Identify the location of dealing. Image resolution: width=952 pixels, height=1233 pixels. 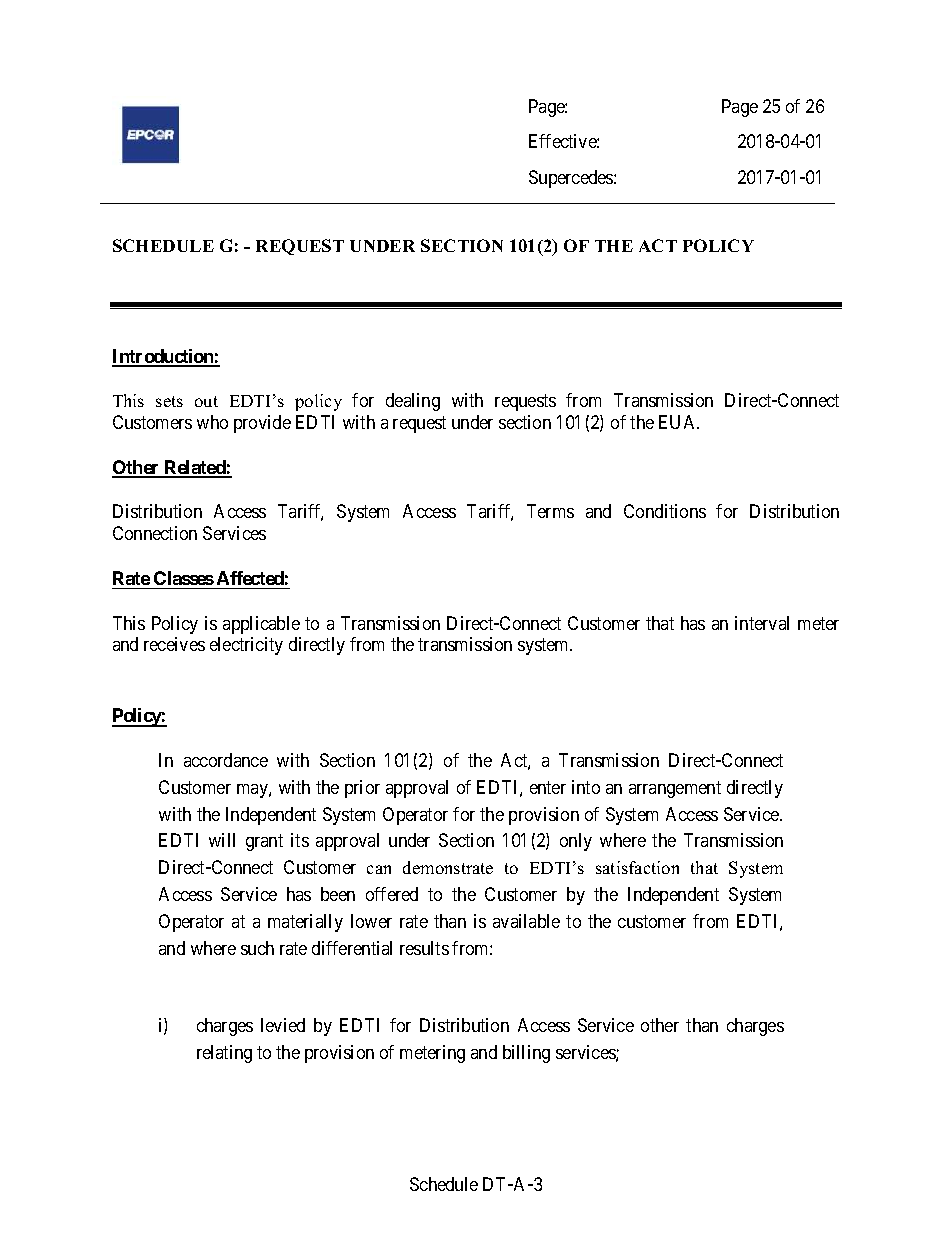
(413, 402).
